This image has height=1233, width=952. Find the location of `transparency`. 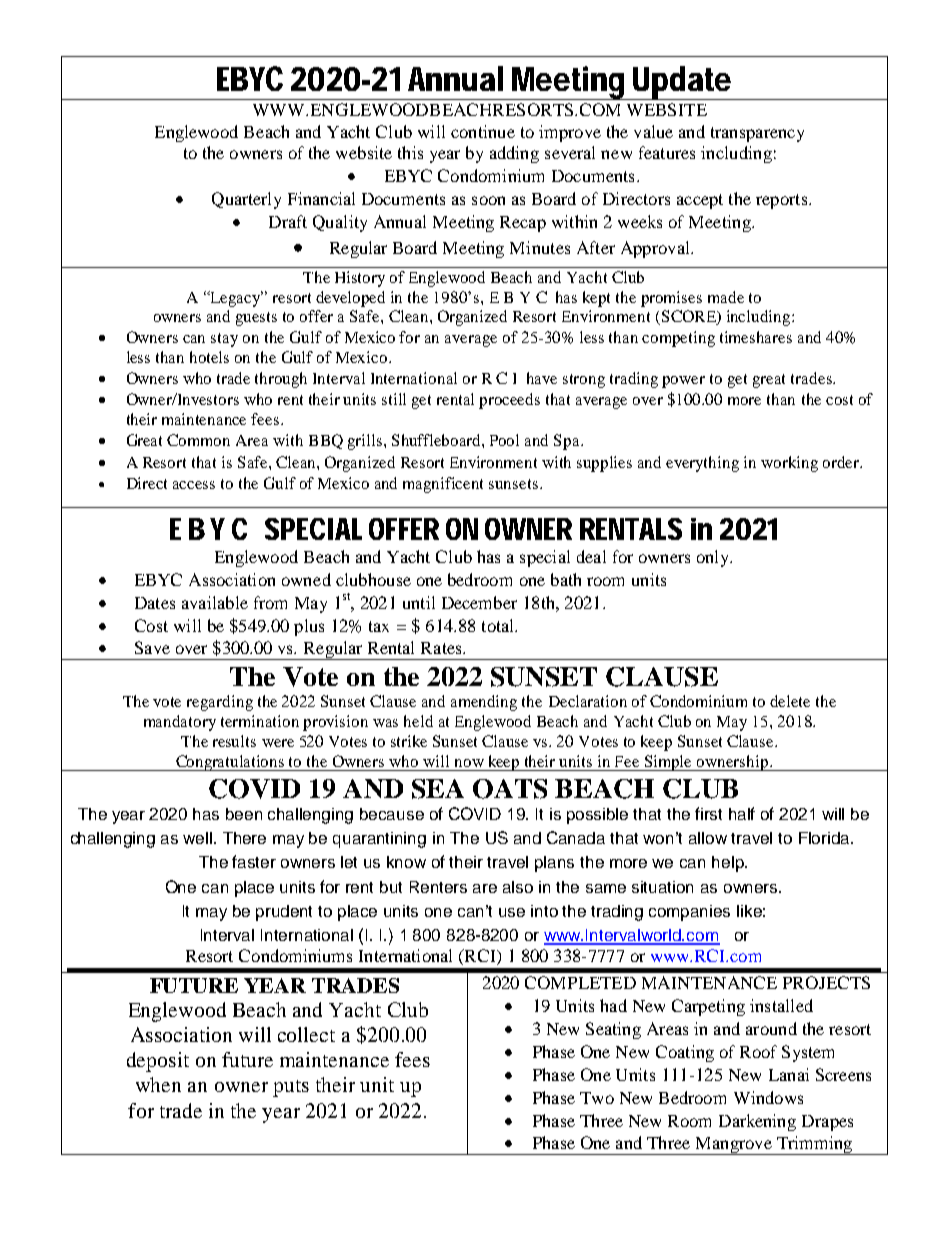

transparency is located at coordinates (757, 134).
